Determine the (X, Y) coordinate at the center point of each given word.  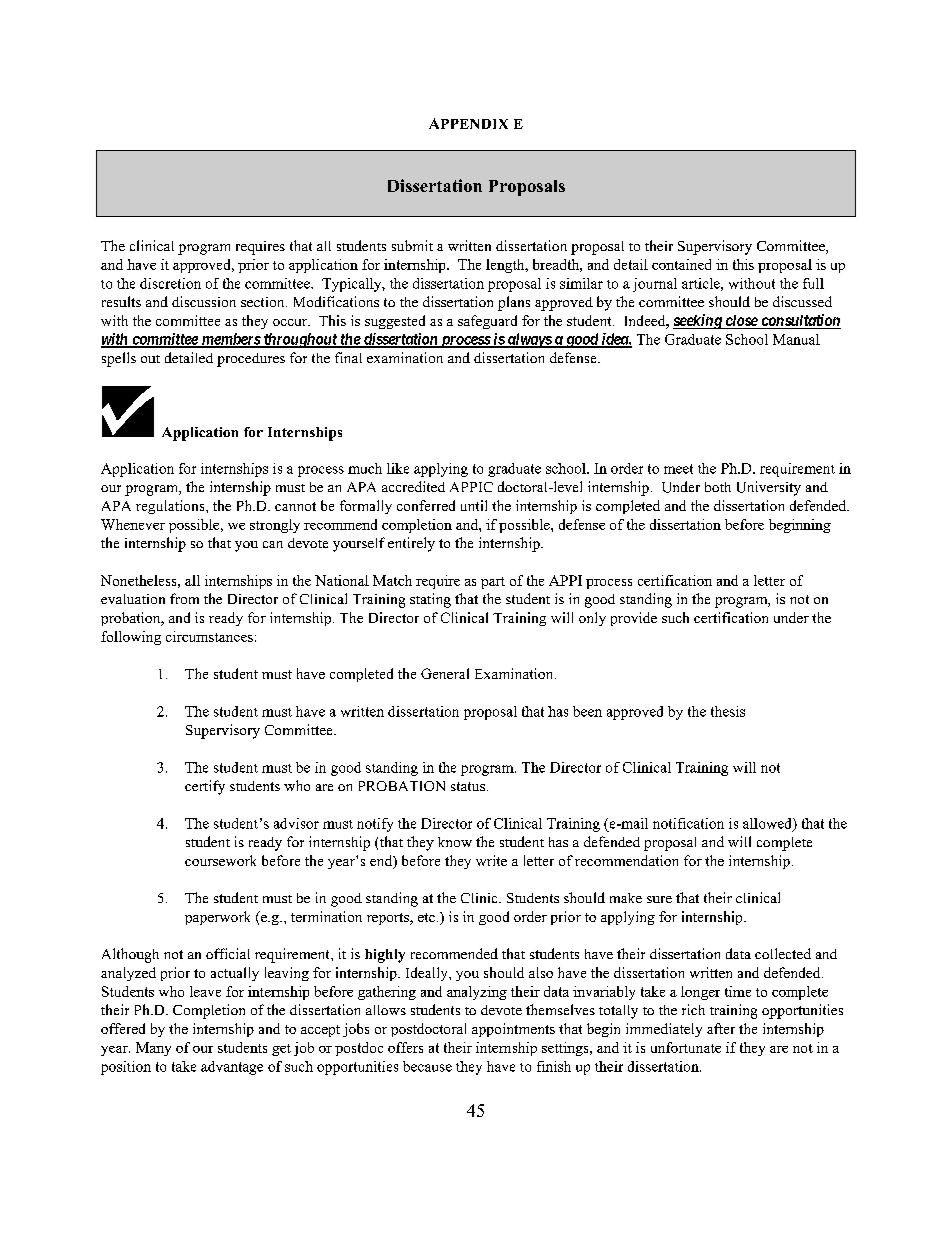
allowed (768, 824)
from (184, 598)
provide (634, 619)
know (455, 842)
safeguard (487, 322)
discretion (170, 283)
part (493, 583)
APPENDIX (468, 123)
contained (681, 264)
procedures (251, 360)
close (741, 322)
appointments (513, 1030)
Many (153, 1049)
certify (205, 787)
